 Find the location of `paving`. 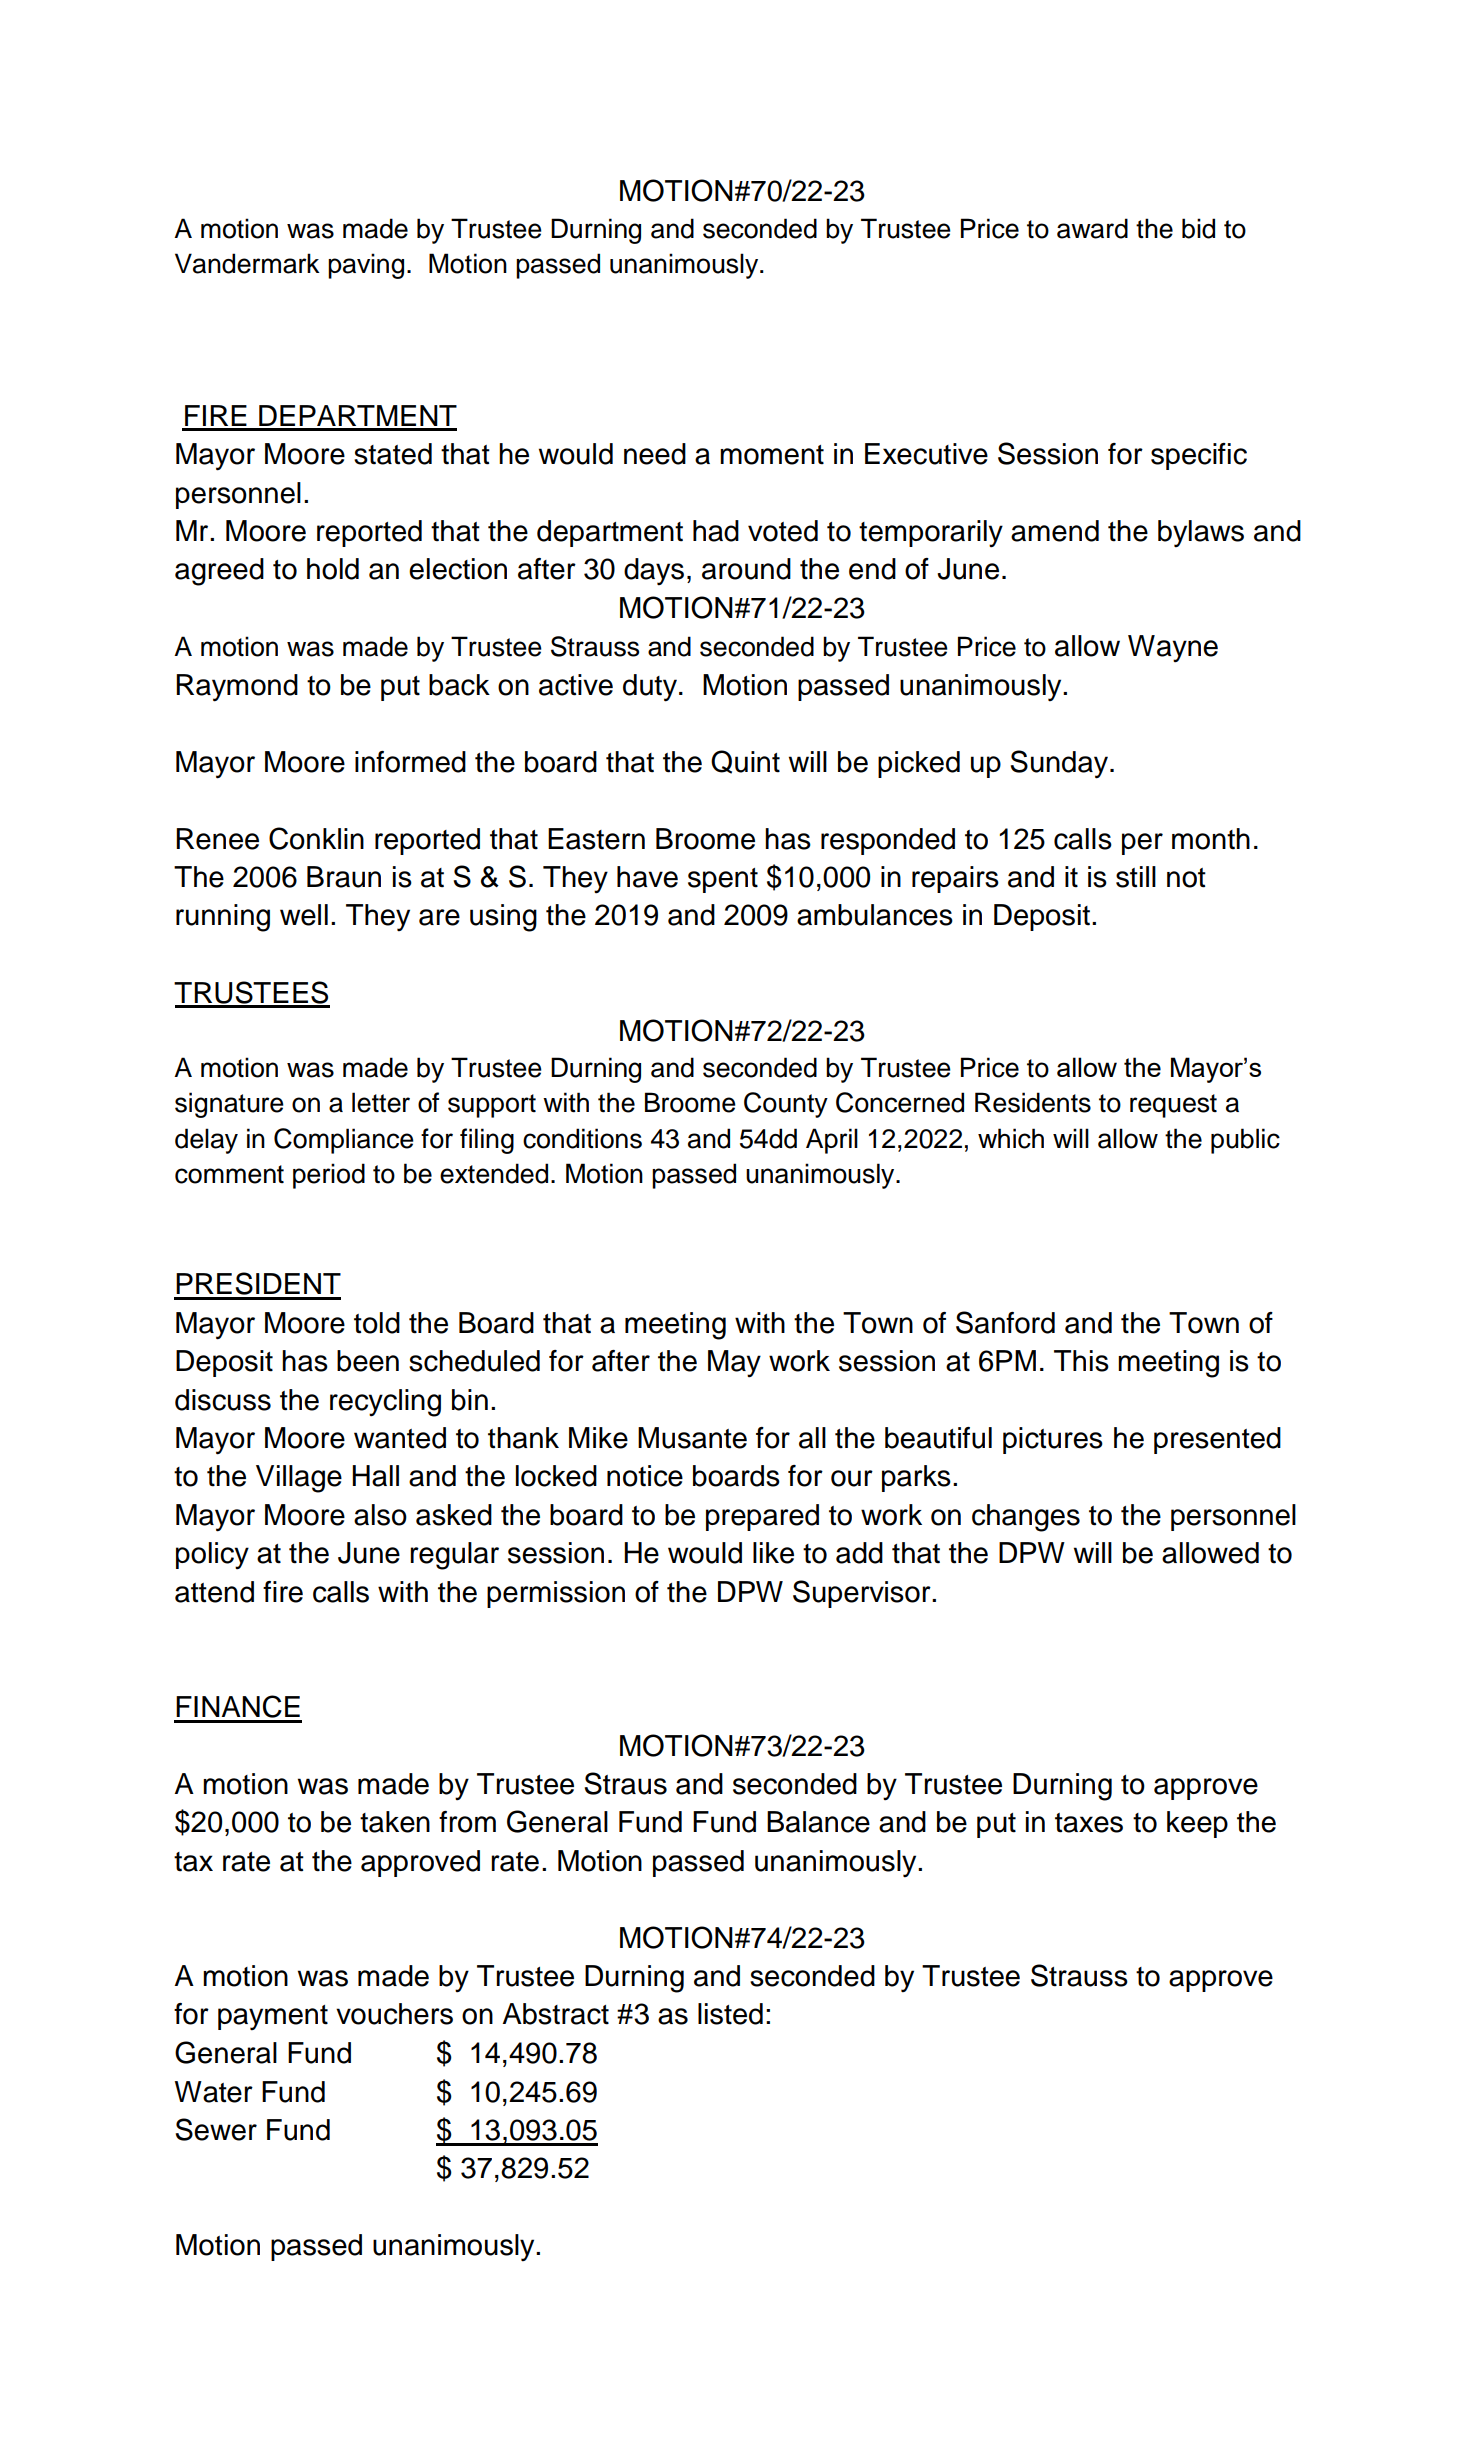

paving is located at coordinates (366, 266).
